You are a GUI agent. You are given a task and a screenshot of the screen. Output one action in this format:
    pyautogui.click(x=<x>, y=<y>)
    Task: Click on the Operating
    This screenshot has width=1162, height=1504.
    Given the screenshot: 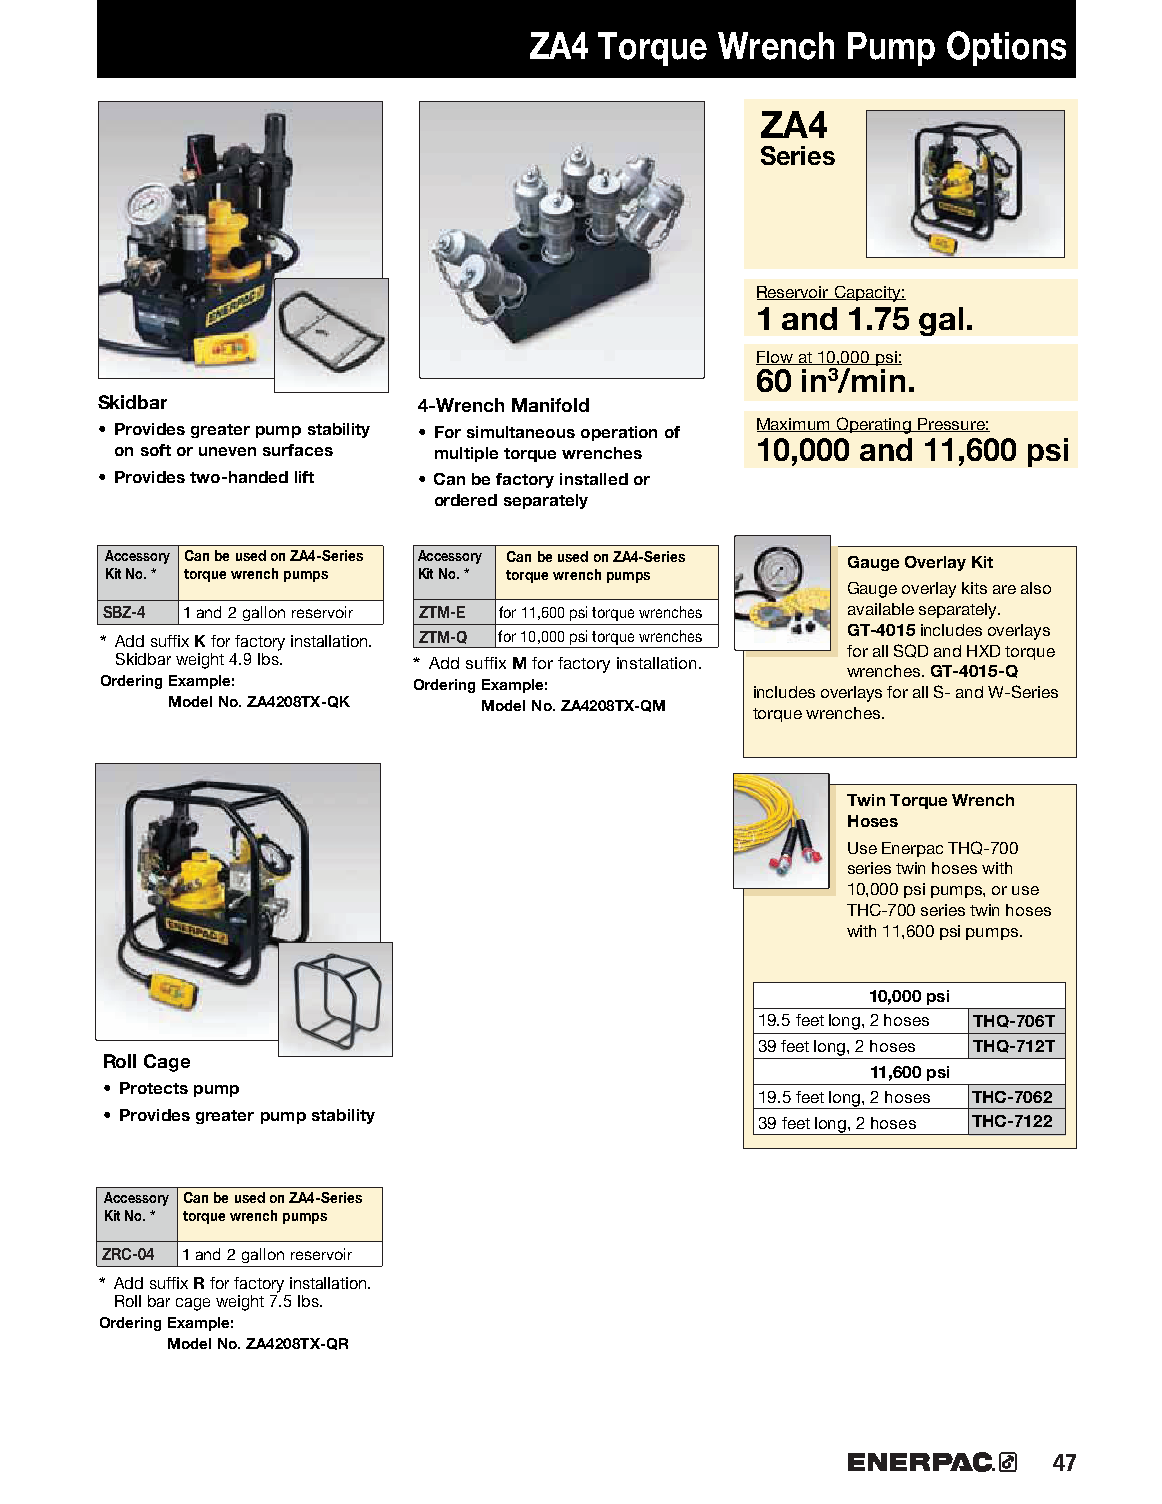 What is the action you would take?
    pyautogui.click(x=874, y=425)
